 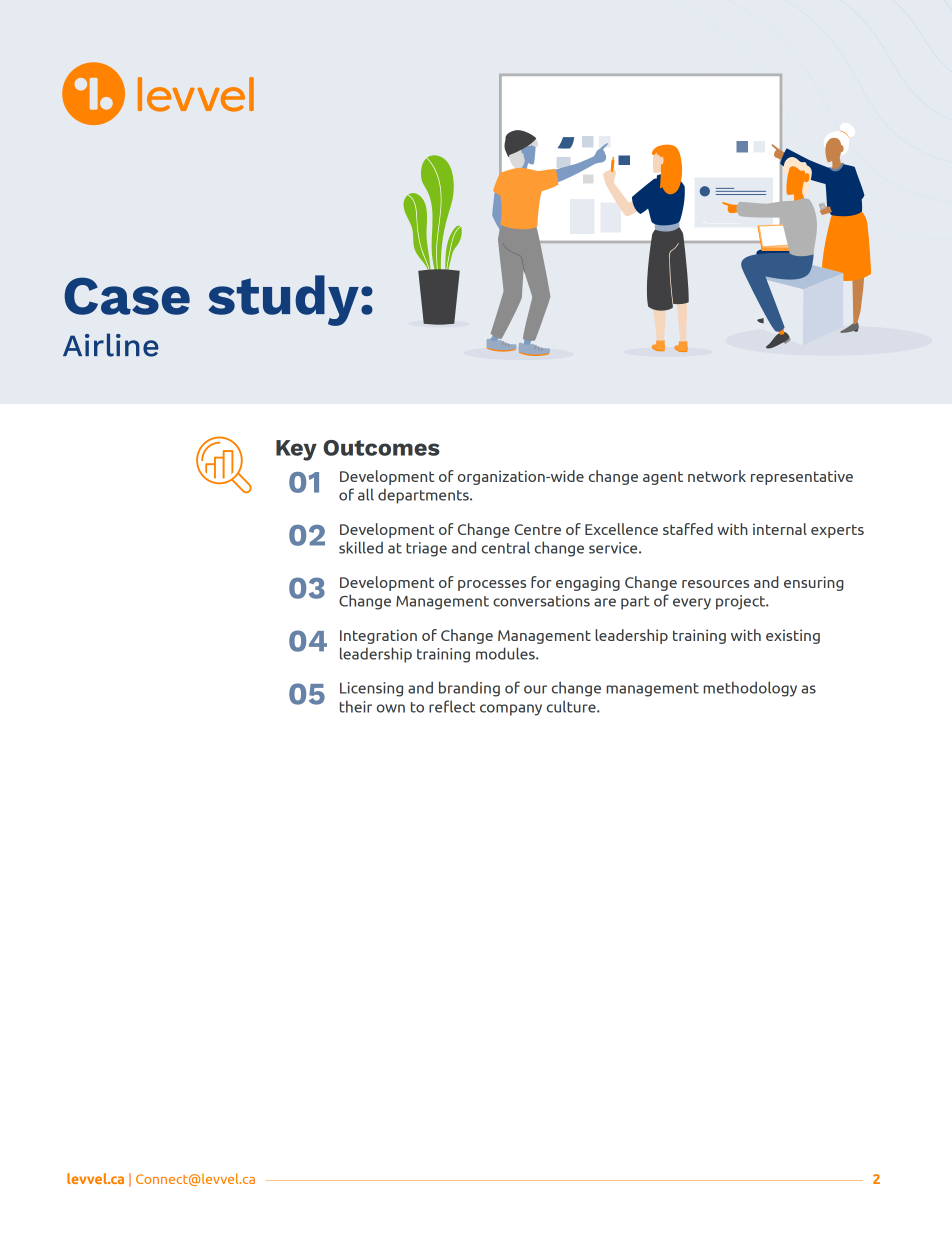 What do you see at coordinates (366, 494) in the image?
I see `all` at bounding box center [366, 494].
